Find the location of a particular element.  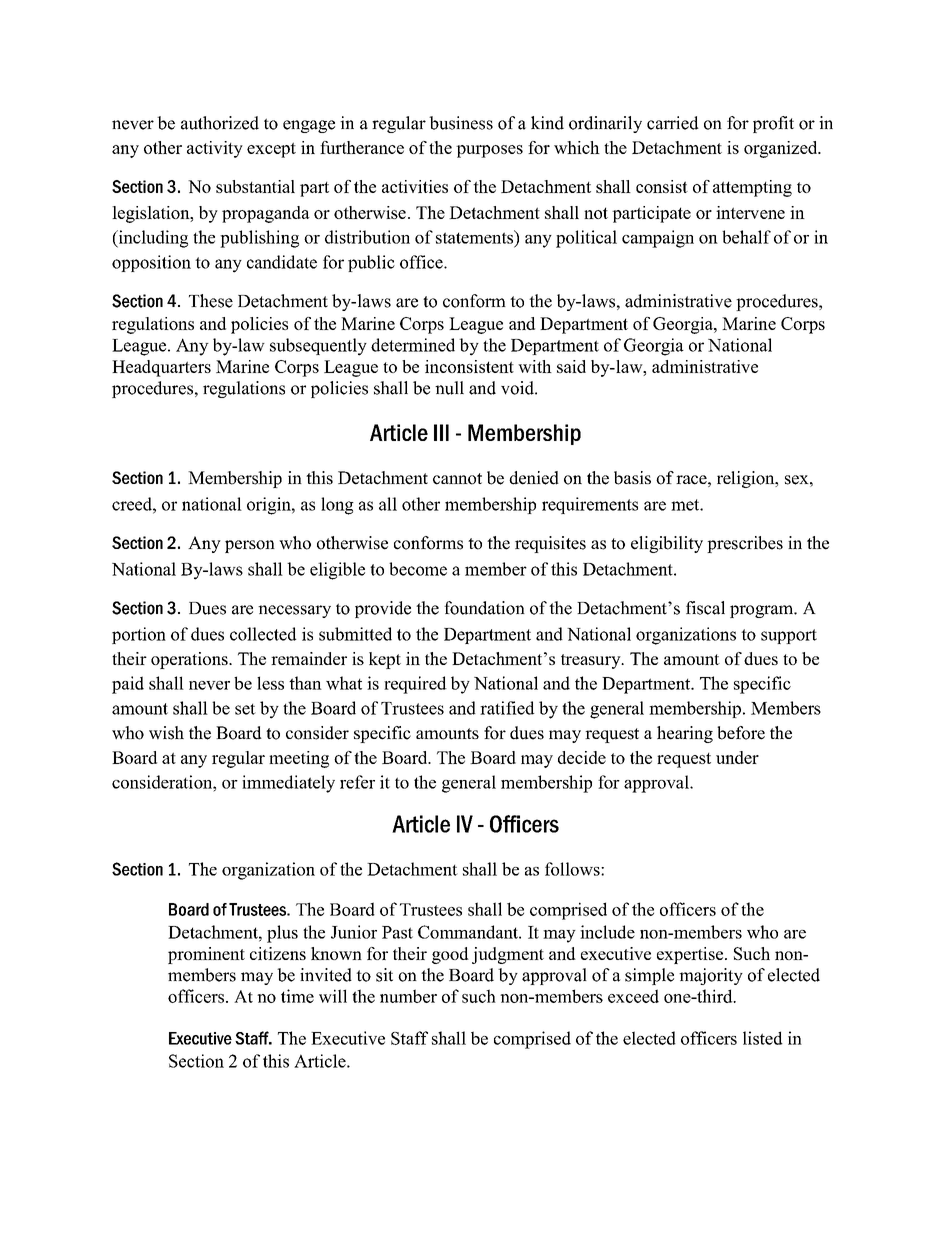

These is located at coordinates (211, 301).
